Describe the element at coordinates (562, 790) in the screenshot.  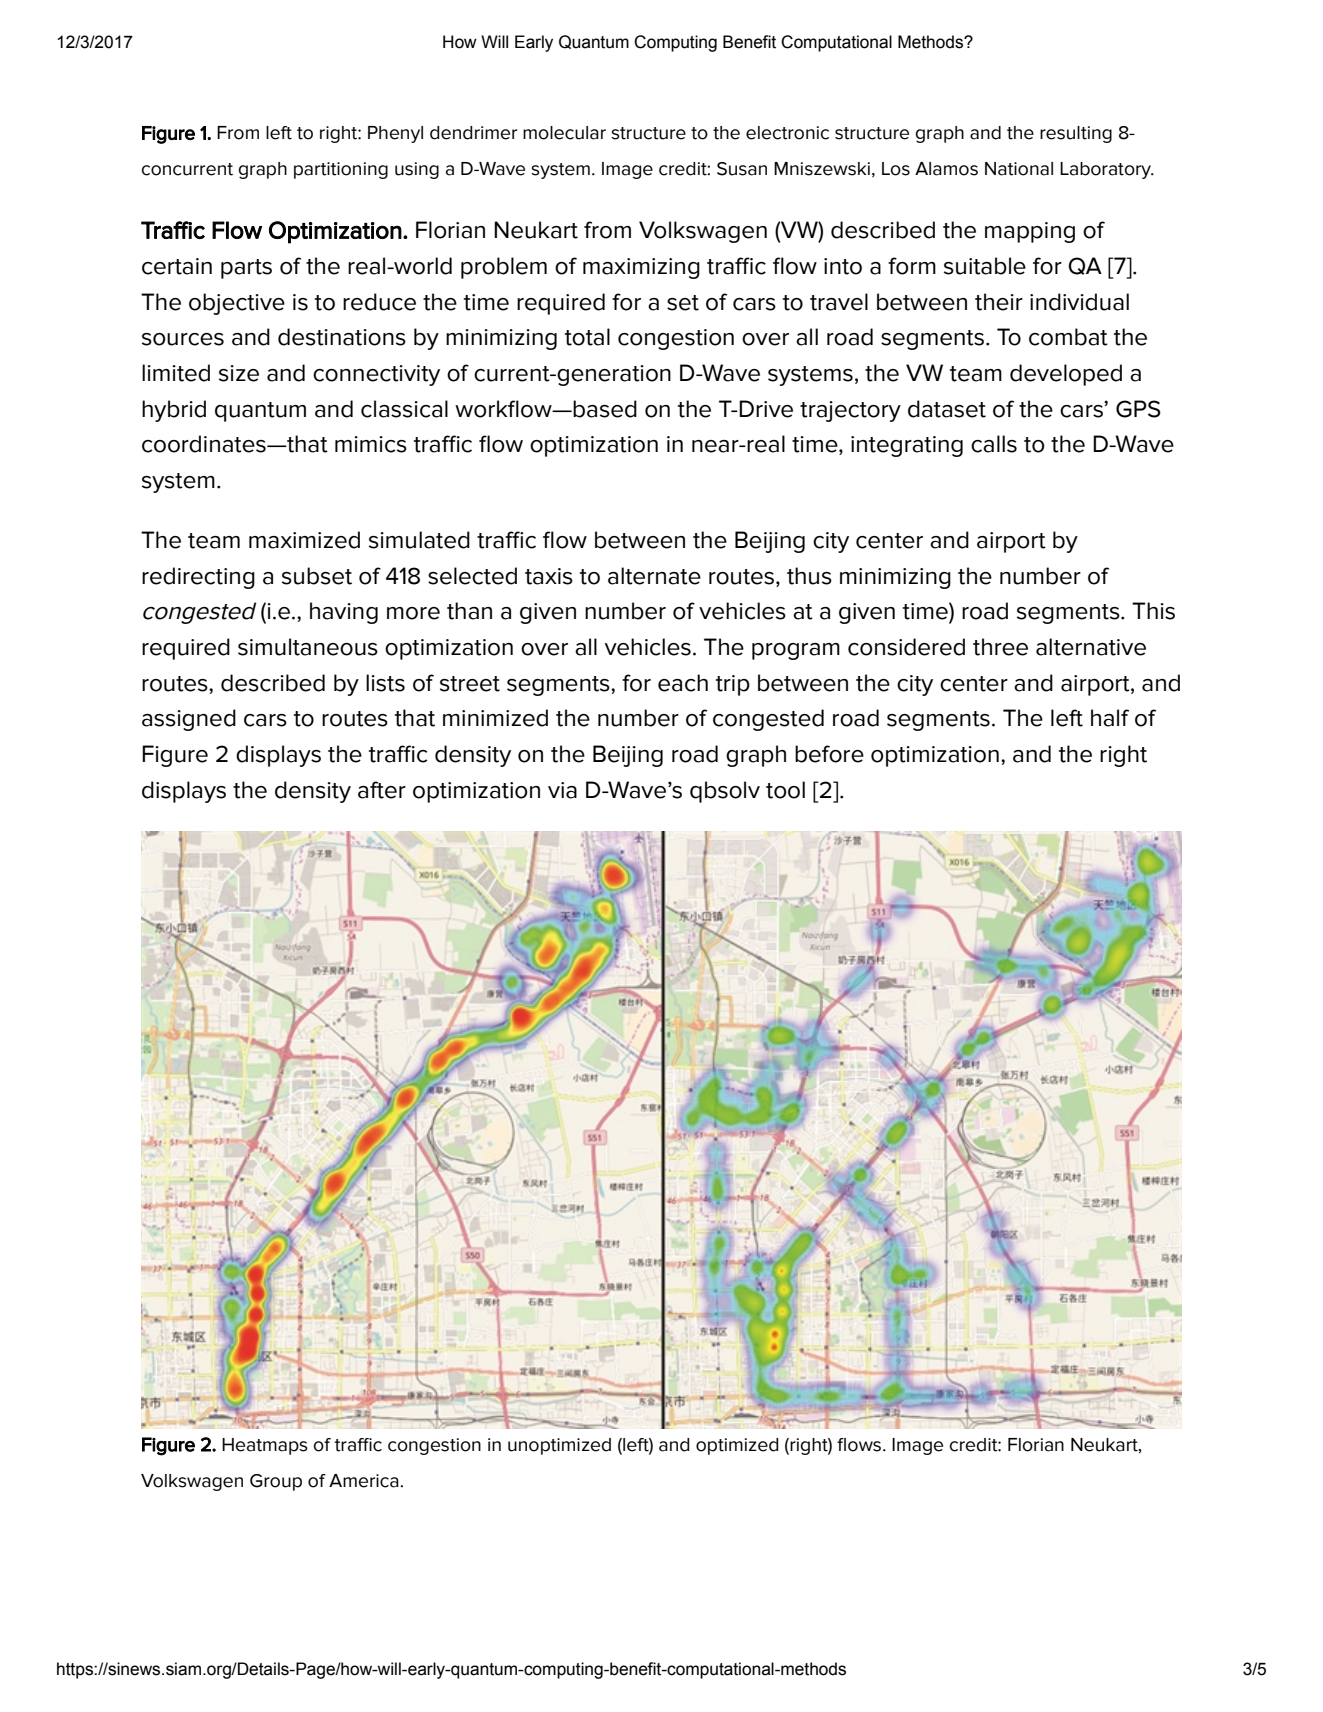
I see `via` at that location.
